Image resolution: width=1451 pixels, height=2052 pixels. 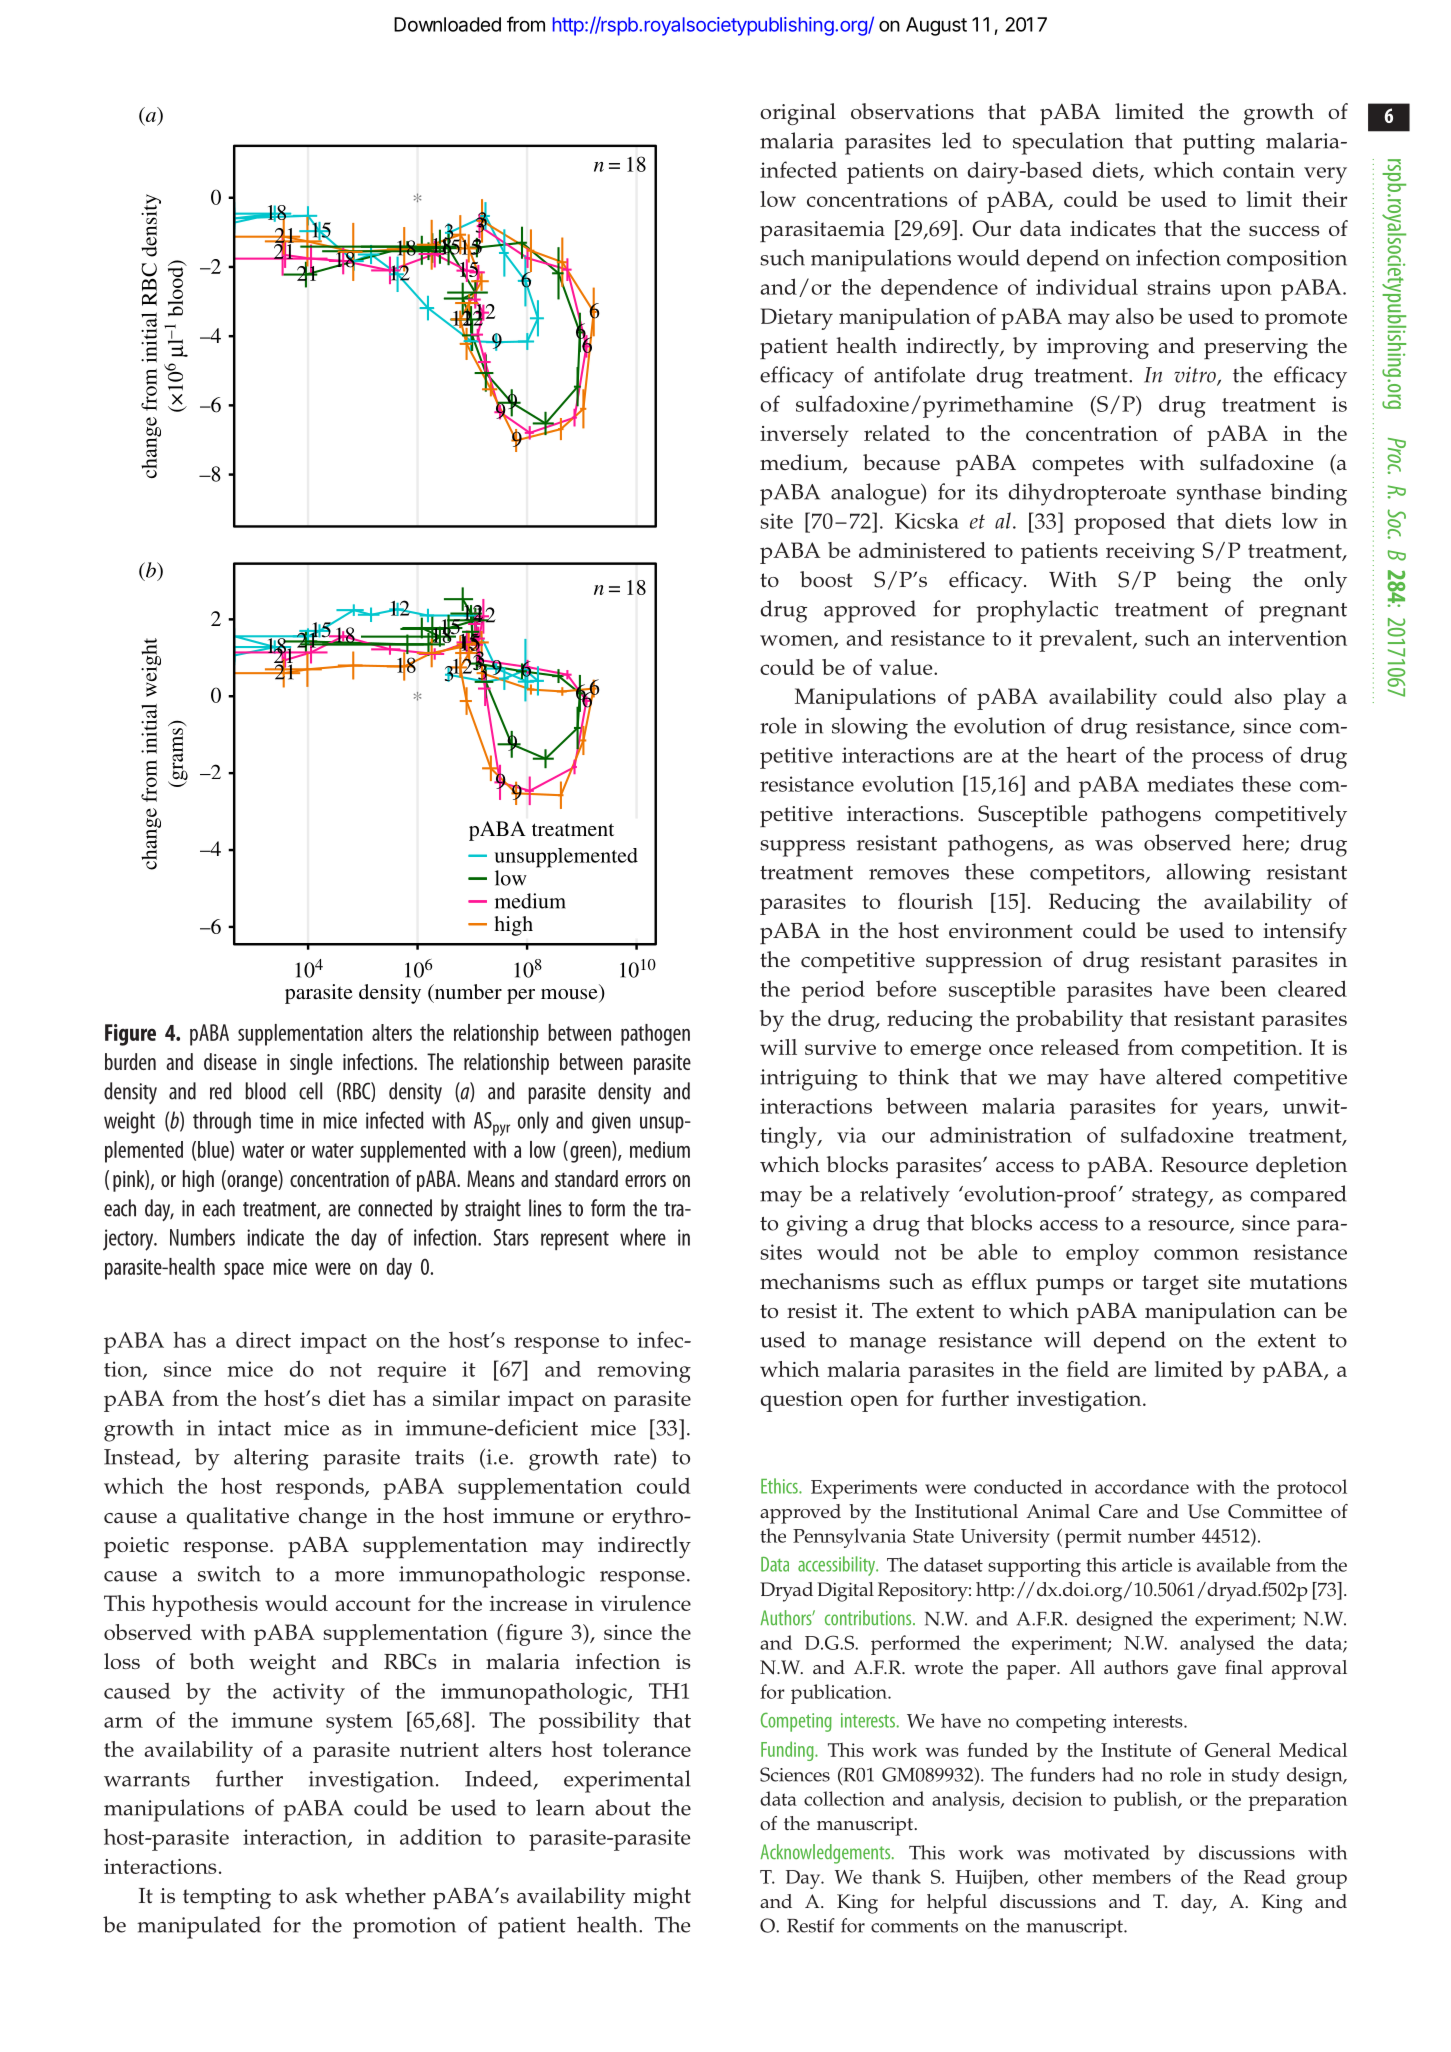 I want to click on time, so click(x=276, y=1120).
